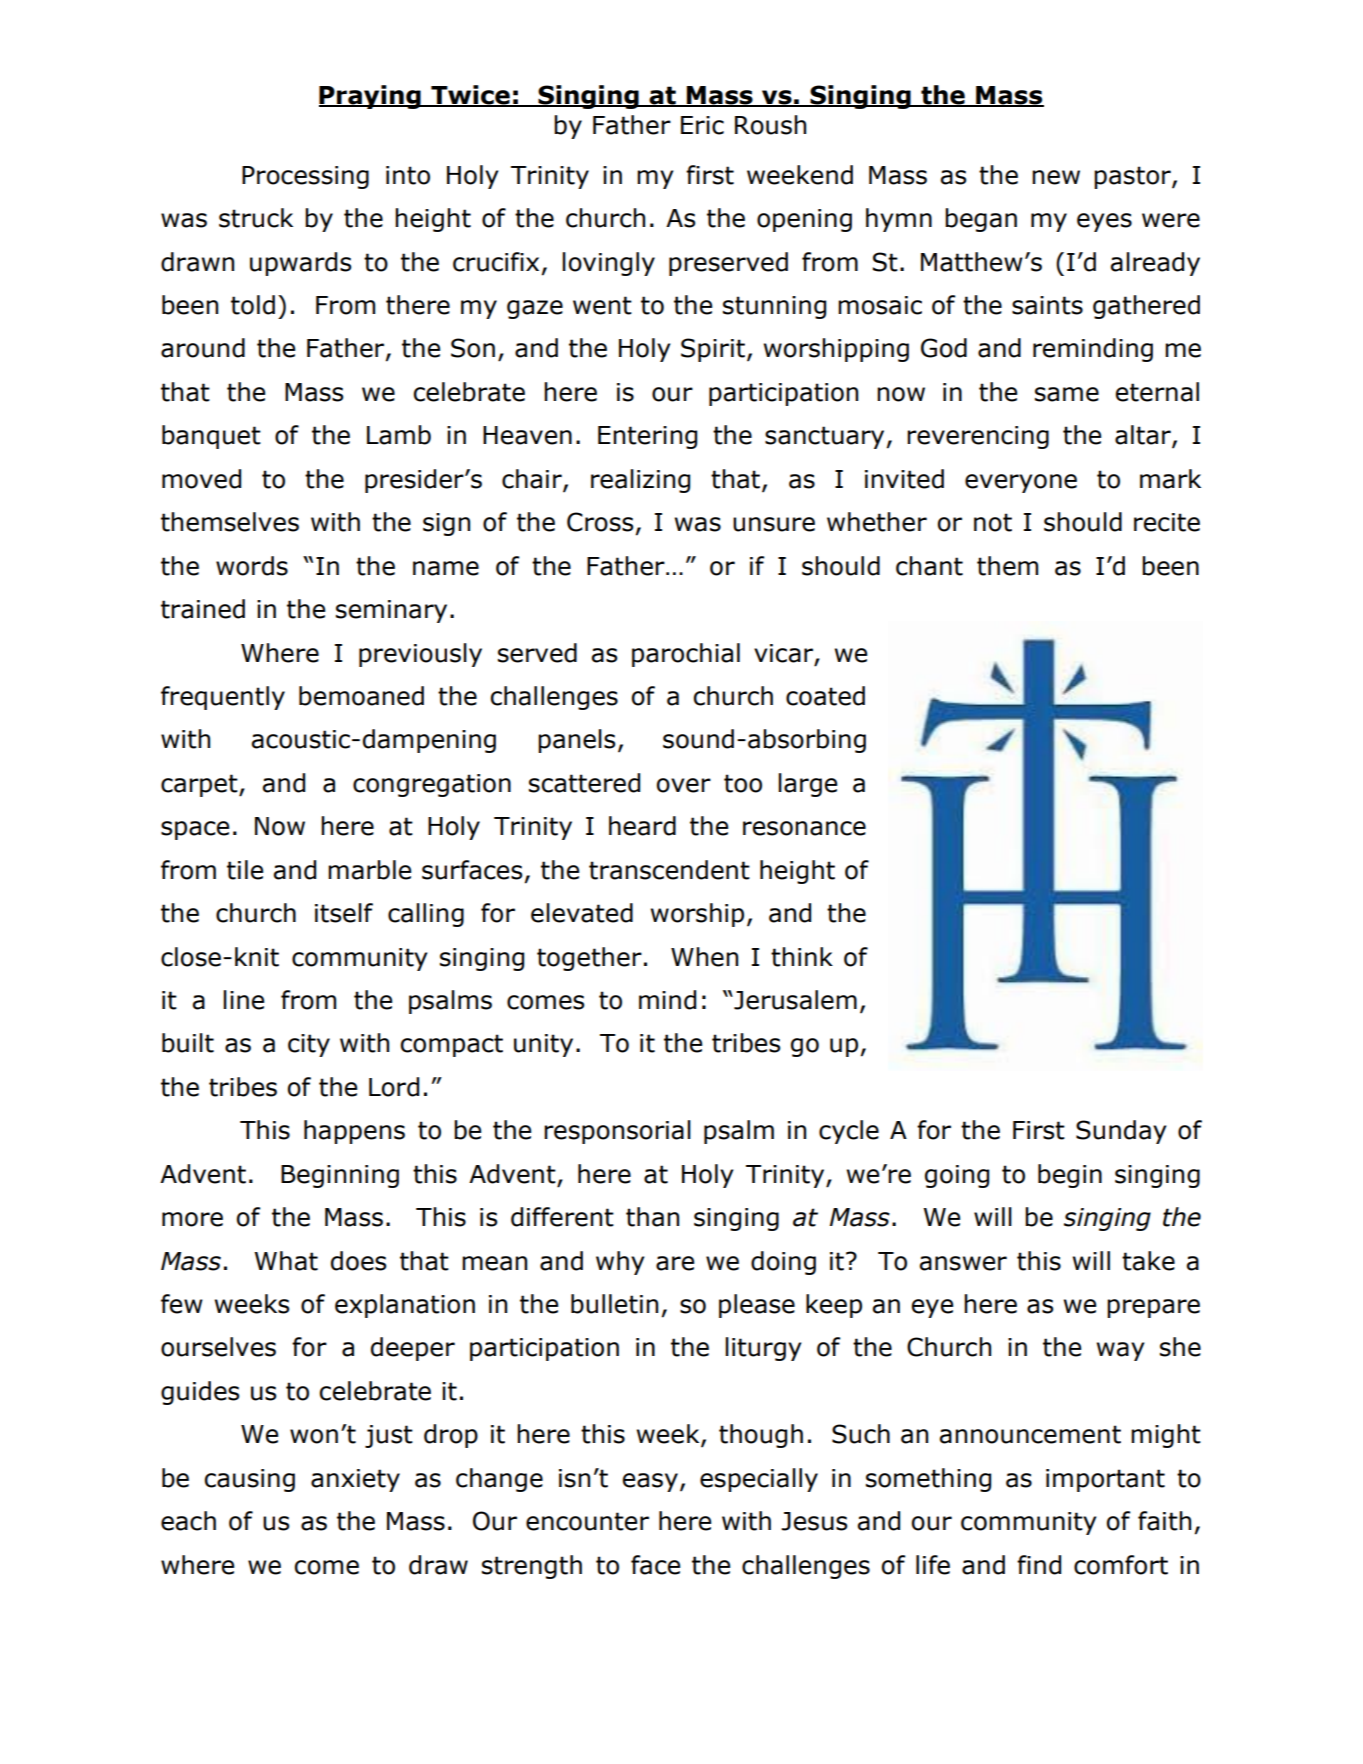  I want to click on causing, so click(250, 1480).
